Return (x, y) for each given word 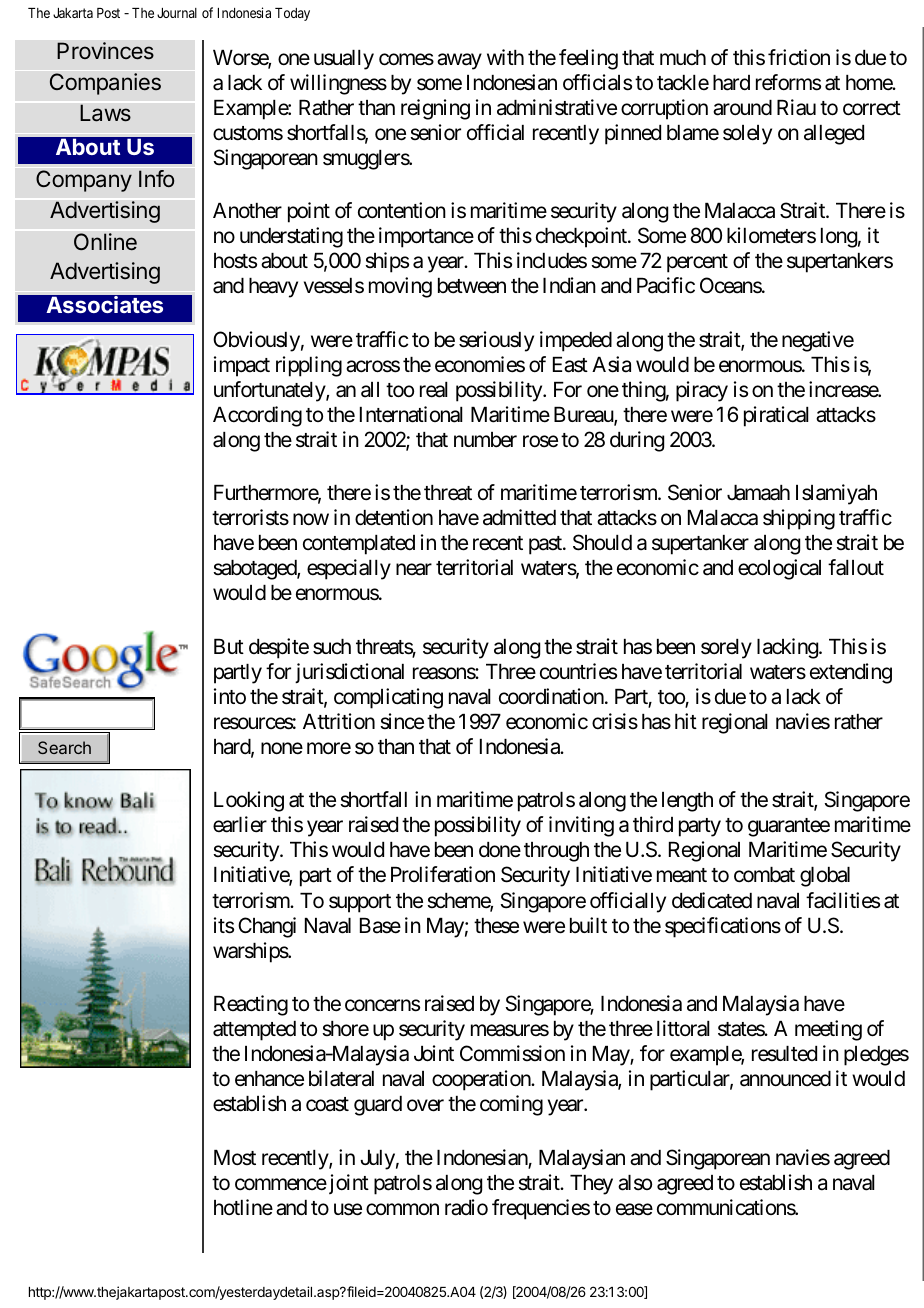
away (459, 61)
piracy (702, 391)
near (414, 570)
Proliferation (443, 874)
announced (785, 1079)
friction (799, 57)
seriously (496, 341)
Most (235, 1158)
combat (764, 875)
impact (242, 366)
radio (466, 1207)
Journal (177, 13)
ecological (779, 569)
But (229, 646)
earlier (240, 824)
